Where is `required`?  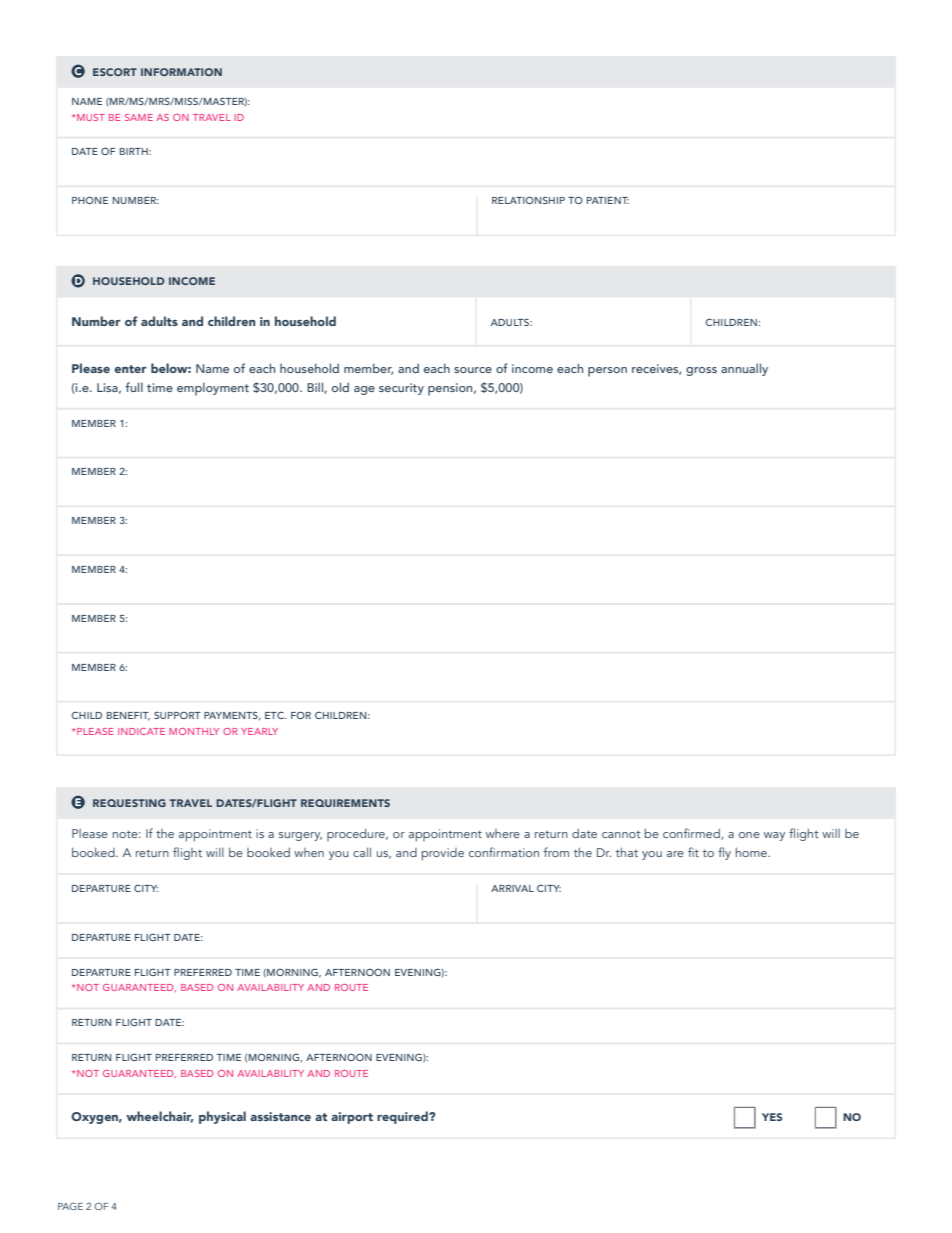
required is located at coordinates (403, 1117).
